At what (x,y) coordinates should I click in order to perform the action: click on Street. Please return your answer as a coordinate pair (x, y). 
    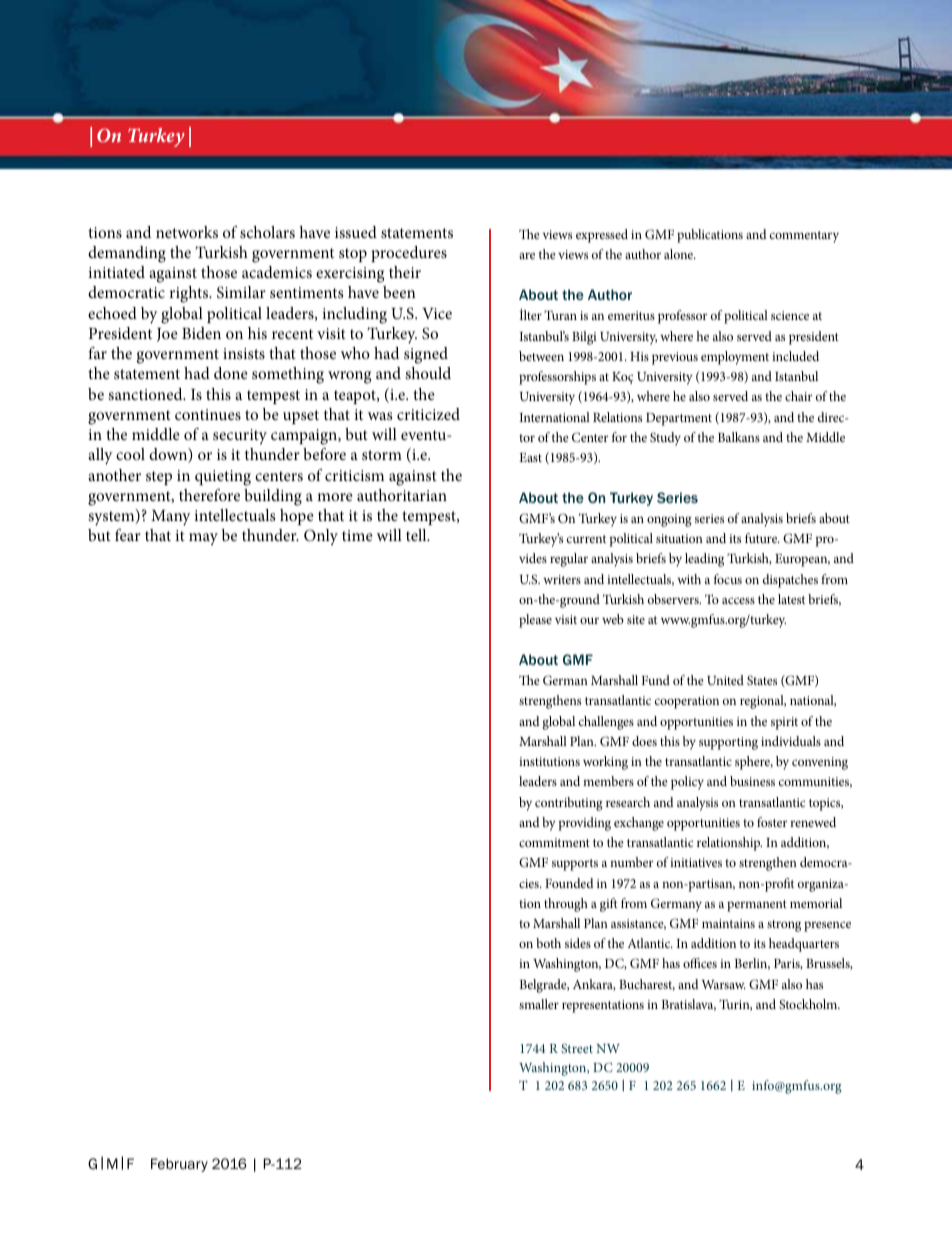
    Looking at the image, I should click on (577, 1048).
